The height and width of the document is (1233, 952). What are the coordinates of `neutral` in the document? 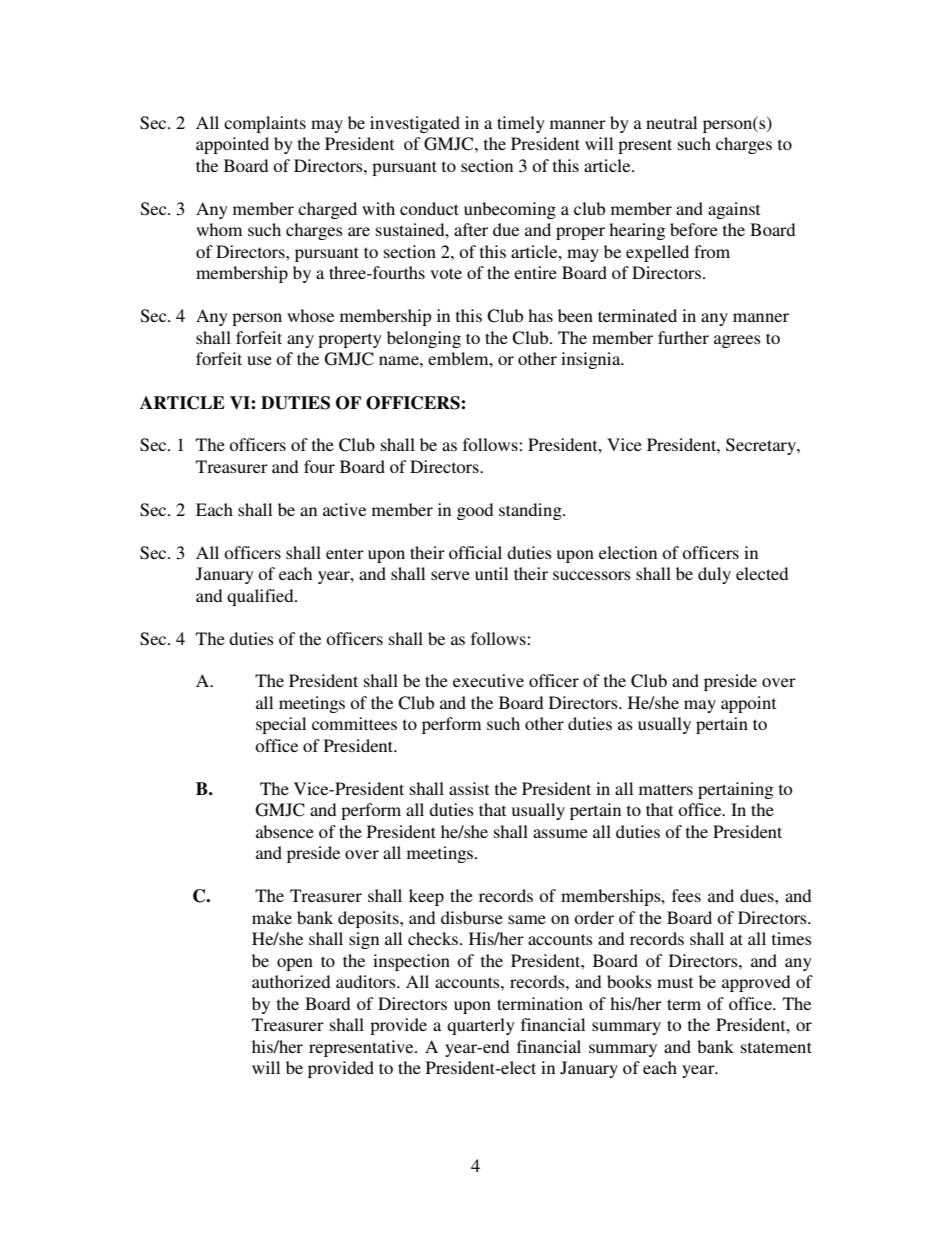 It's located at (671, 122).
